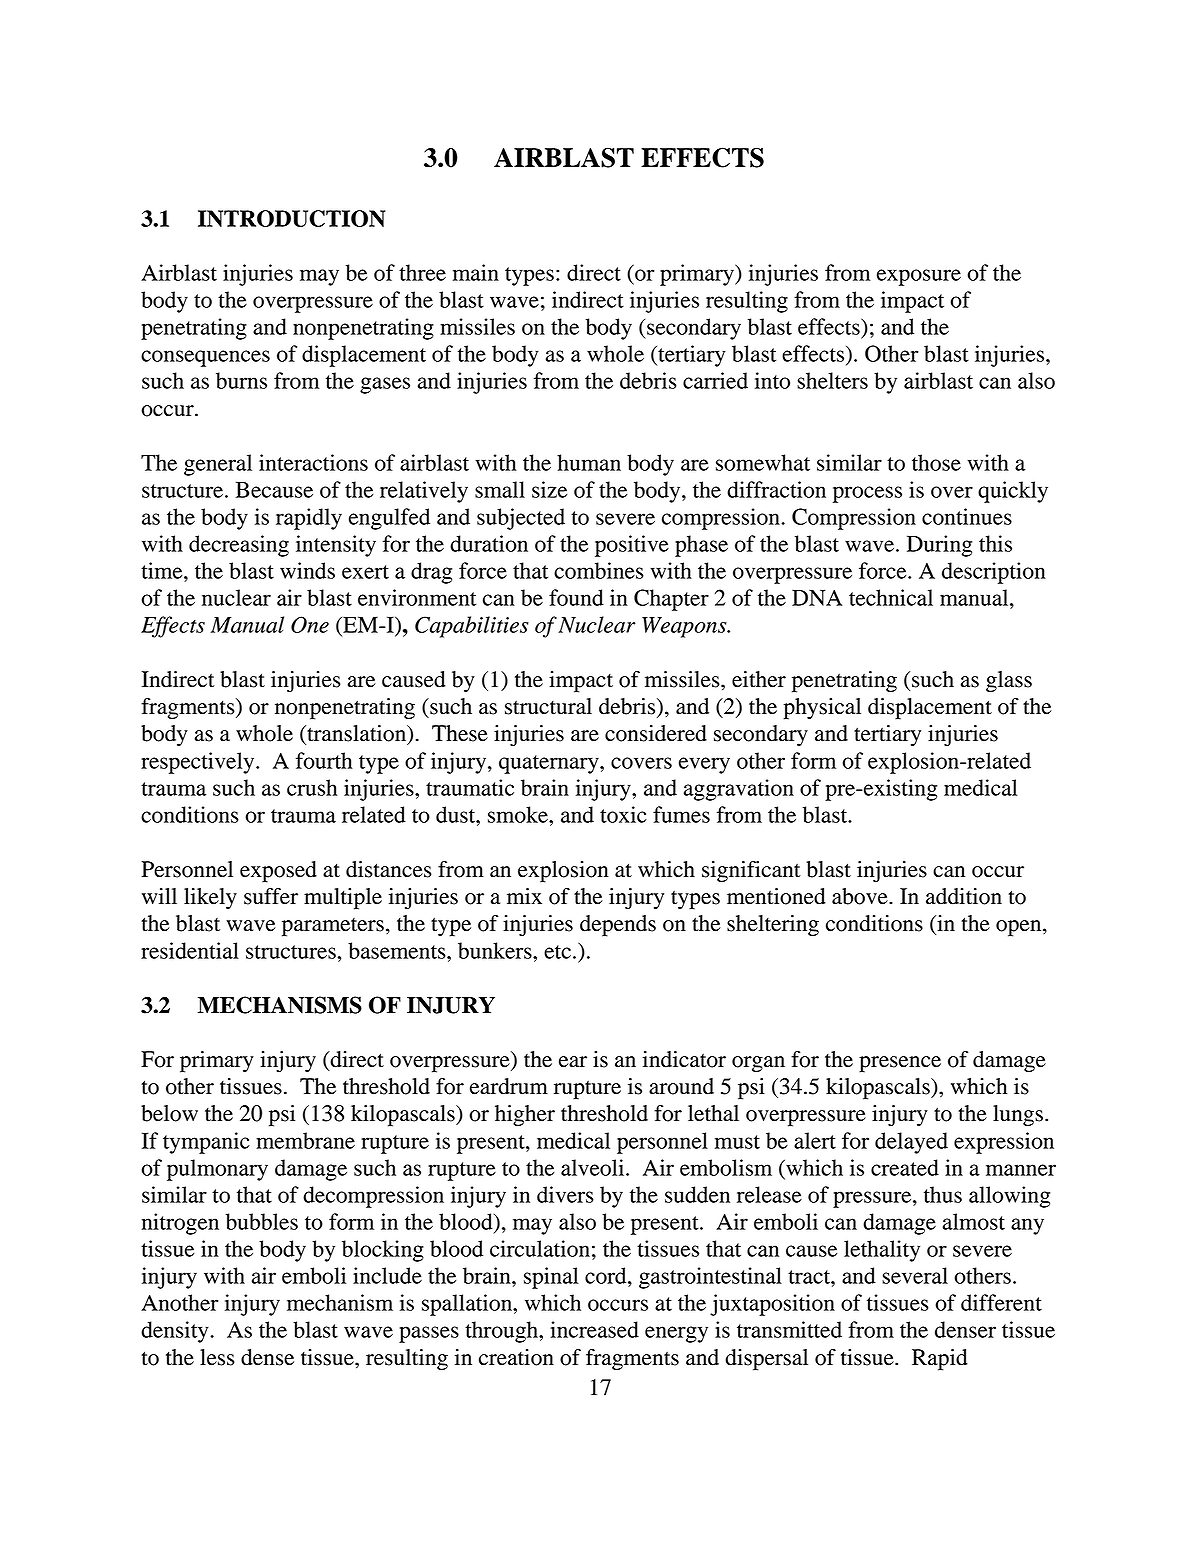 This page has width=1200, height=1553. I want to click on less, so click(217, 1357).
